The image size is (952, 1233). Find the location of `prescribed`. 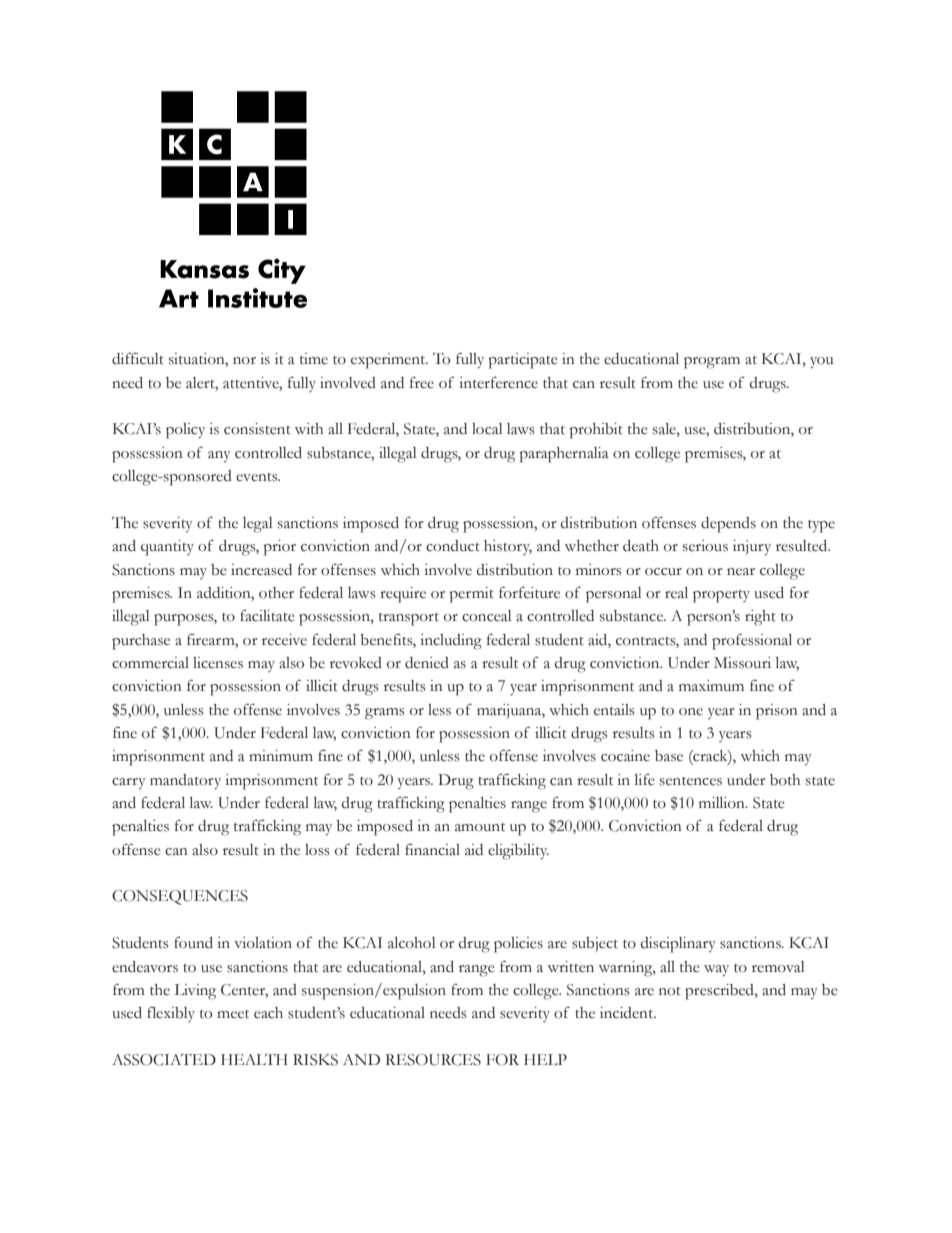

prescribed is located at coordinates (720, 992).
